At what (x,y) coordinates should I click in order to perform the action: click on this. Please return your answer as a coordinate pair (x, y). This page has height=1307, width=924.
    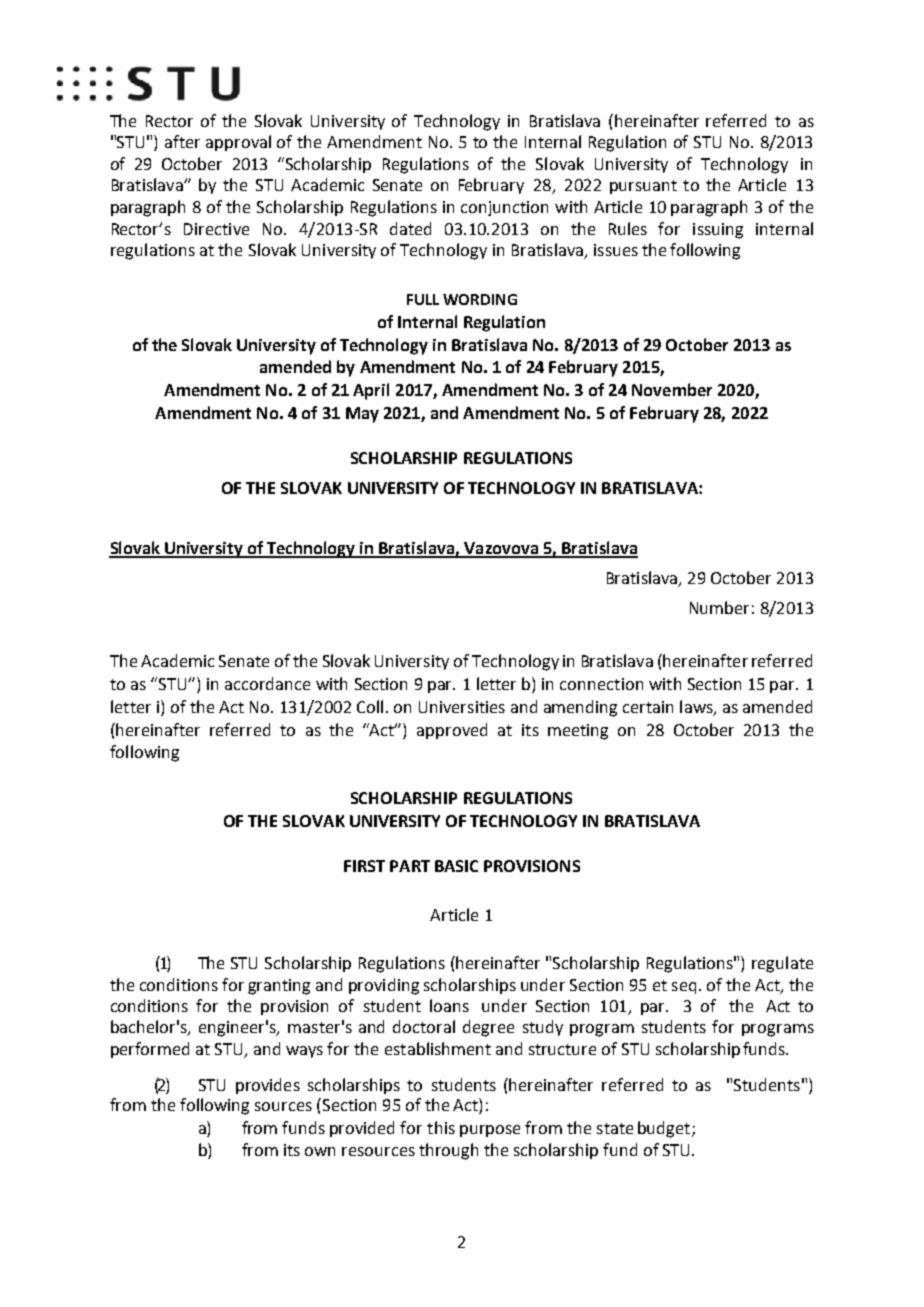
    Looking at the image, I should click on (441, 1127).
